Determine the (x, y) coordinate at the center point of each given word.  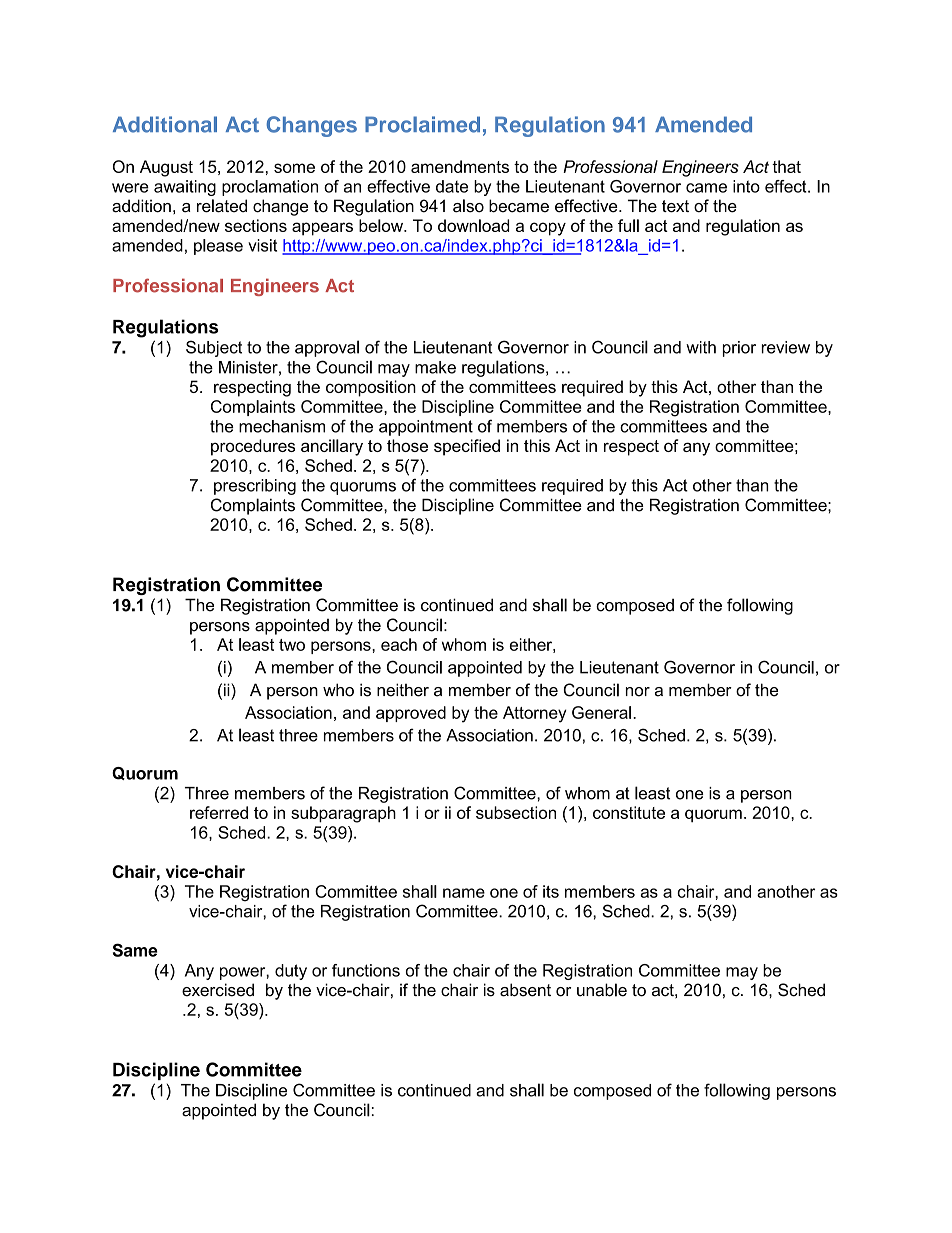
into (746, 186)
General (601, 712)
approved (411, 714)
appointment (426, 428)
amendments (460, 166)
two (292, 645)
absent (525, 990)
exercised (218, 990)
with (701, 347)
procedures (253, 447)
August (166, 168)
